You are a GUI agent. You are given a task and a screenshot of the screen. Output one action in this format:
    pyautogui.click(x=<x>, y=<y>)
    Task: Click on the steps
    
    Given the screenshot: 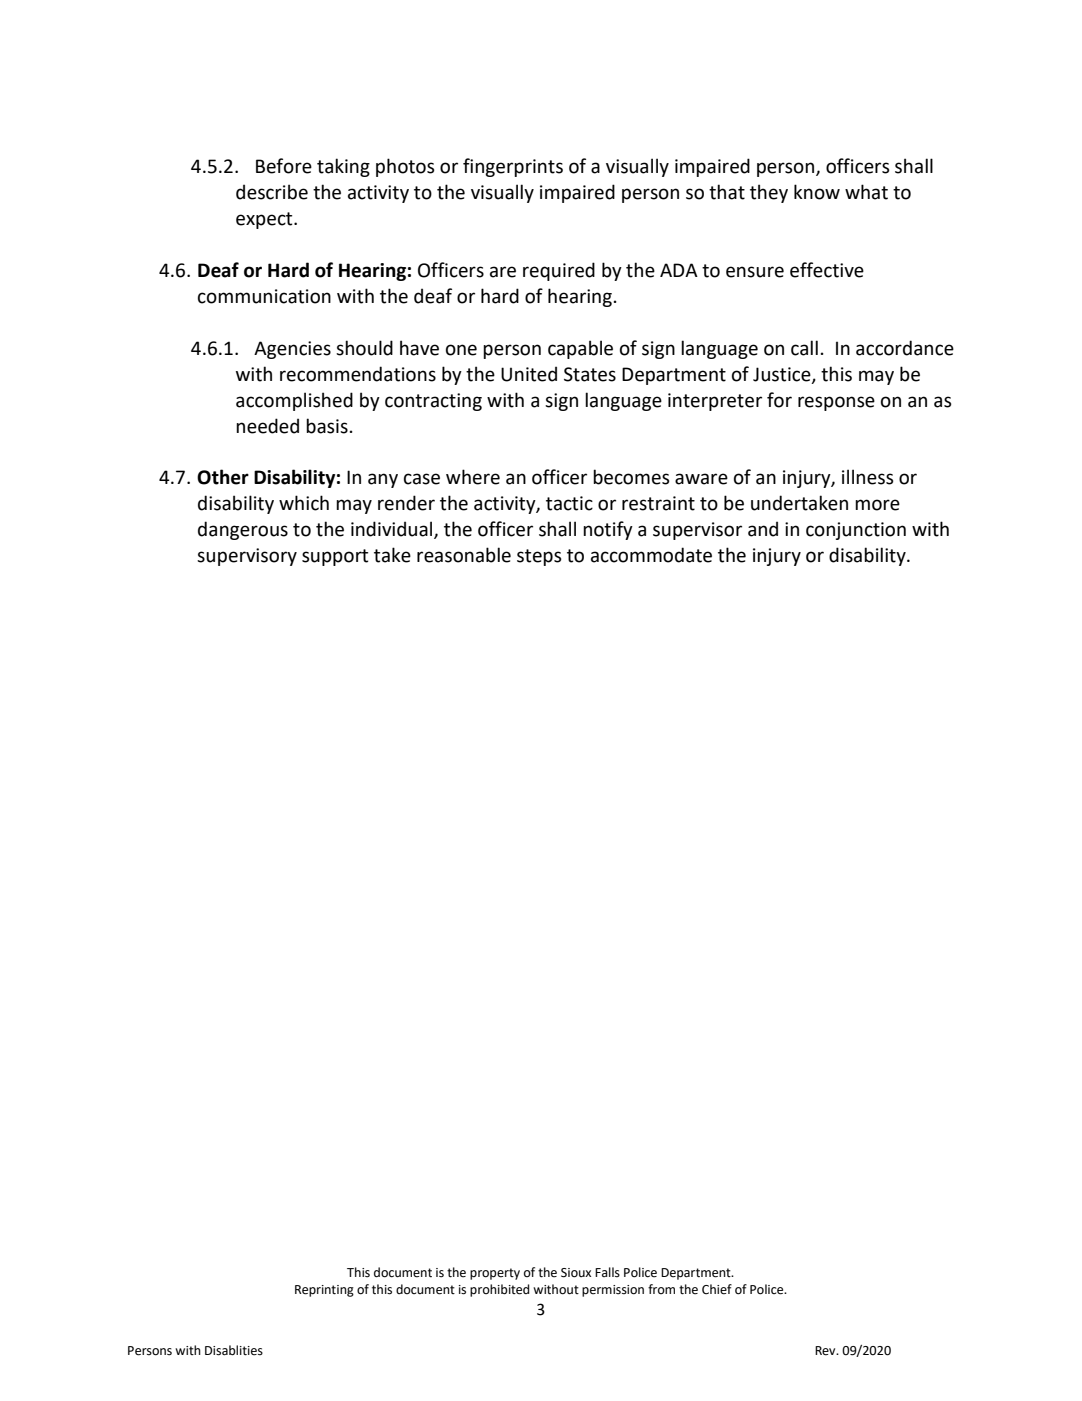 What is the action you would take?
    pyautogui.click(x=539, y=557)
